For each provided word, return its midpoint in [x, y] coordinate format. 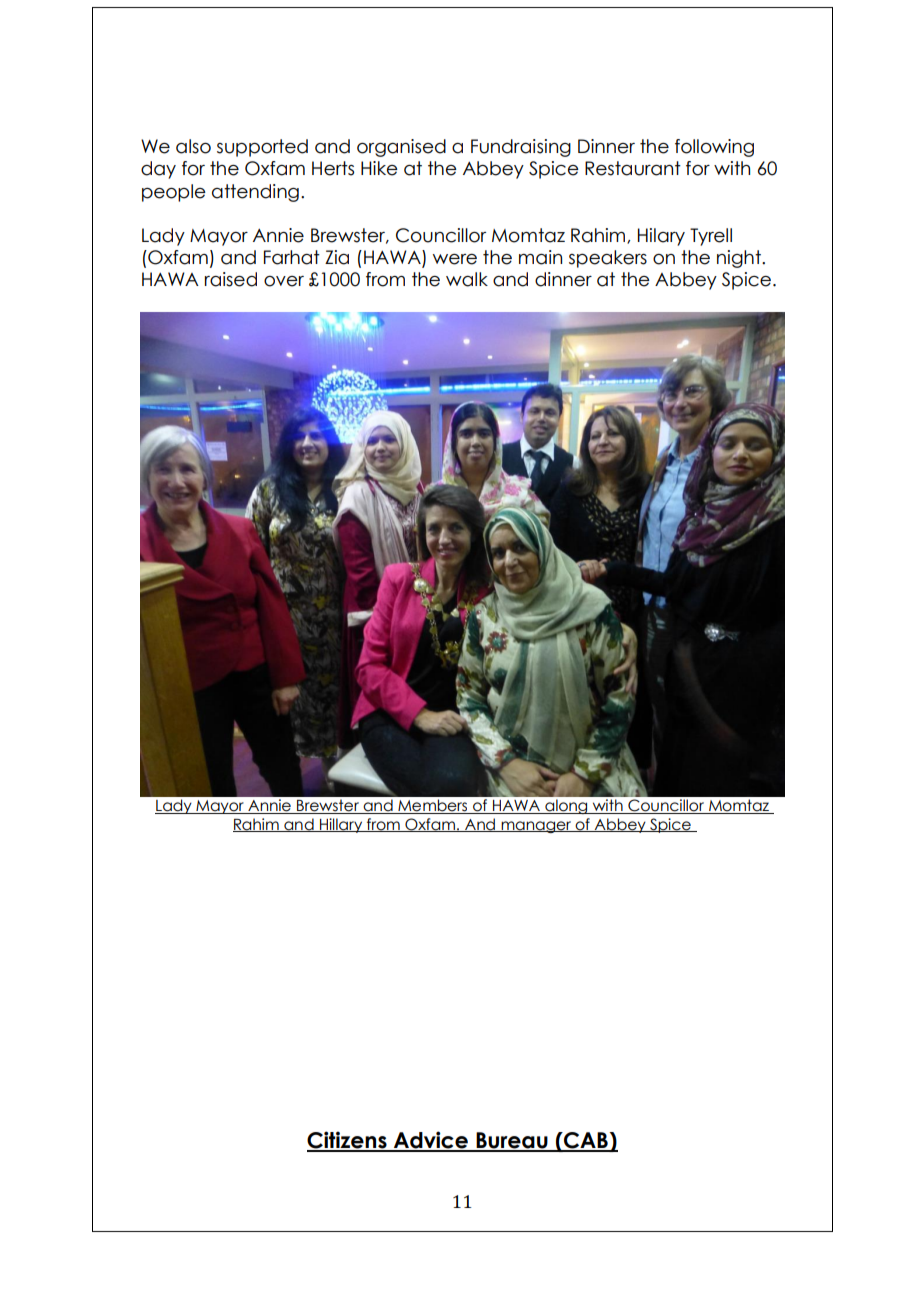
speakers [608, 259]
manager [536, 827]
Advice [431, 1141]
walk [467, 279]
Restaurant [633, 168]
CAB [586, 1141]
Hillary [341, 825]
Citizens [348, 1141]
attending [255, 193]
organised [401, 148]
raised [231, 279]
